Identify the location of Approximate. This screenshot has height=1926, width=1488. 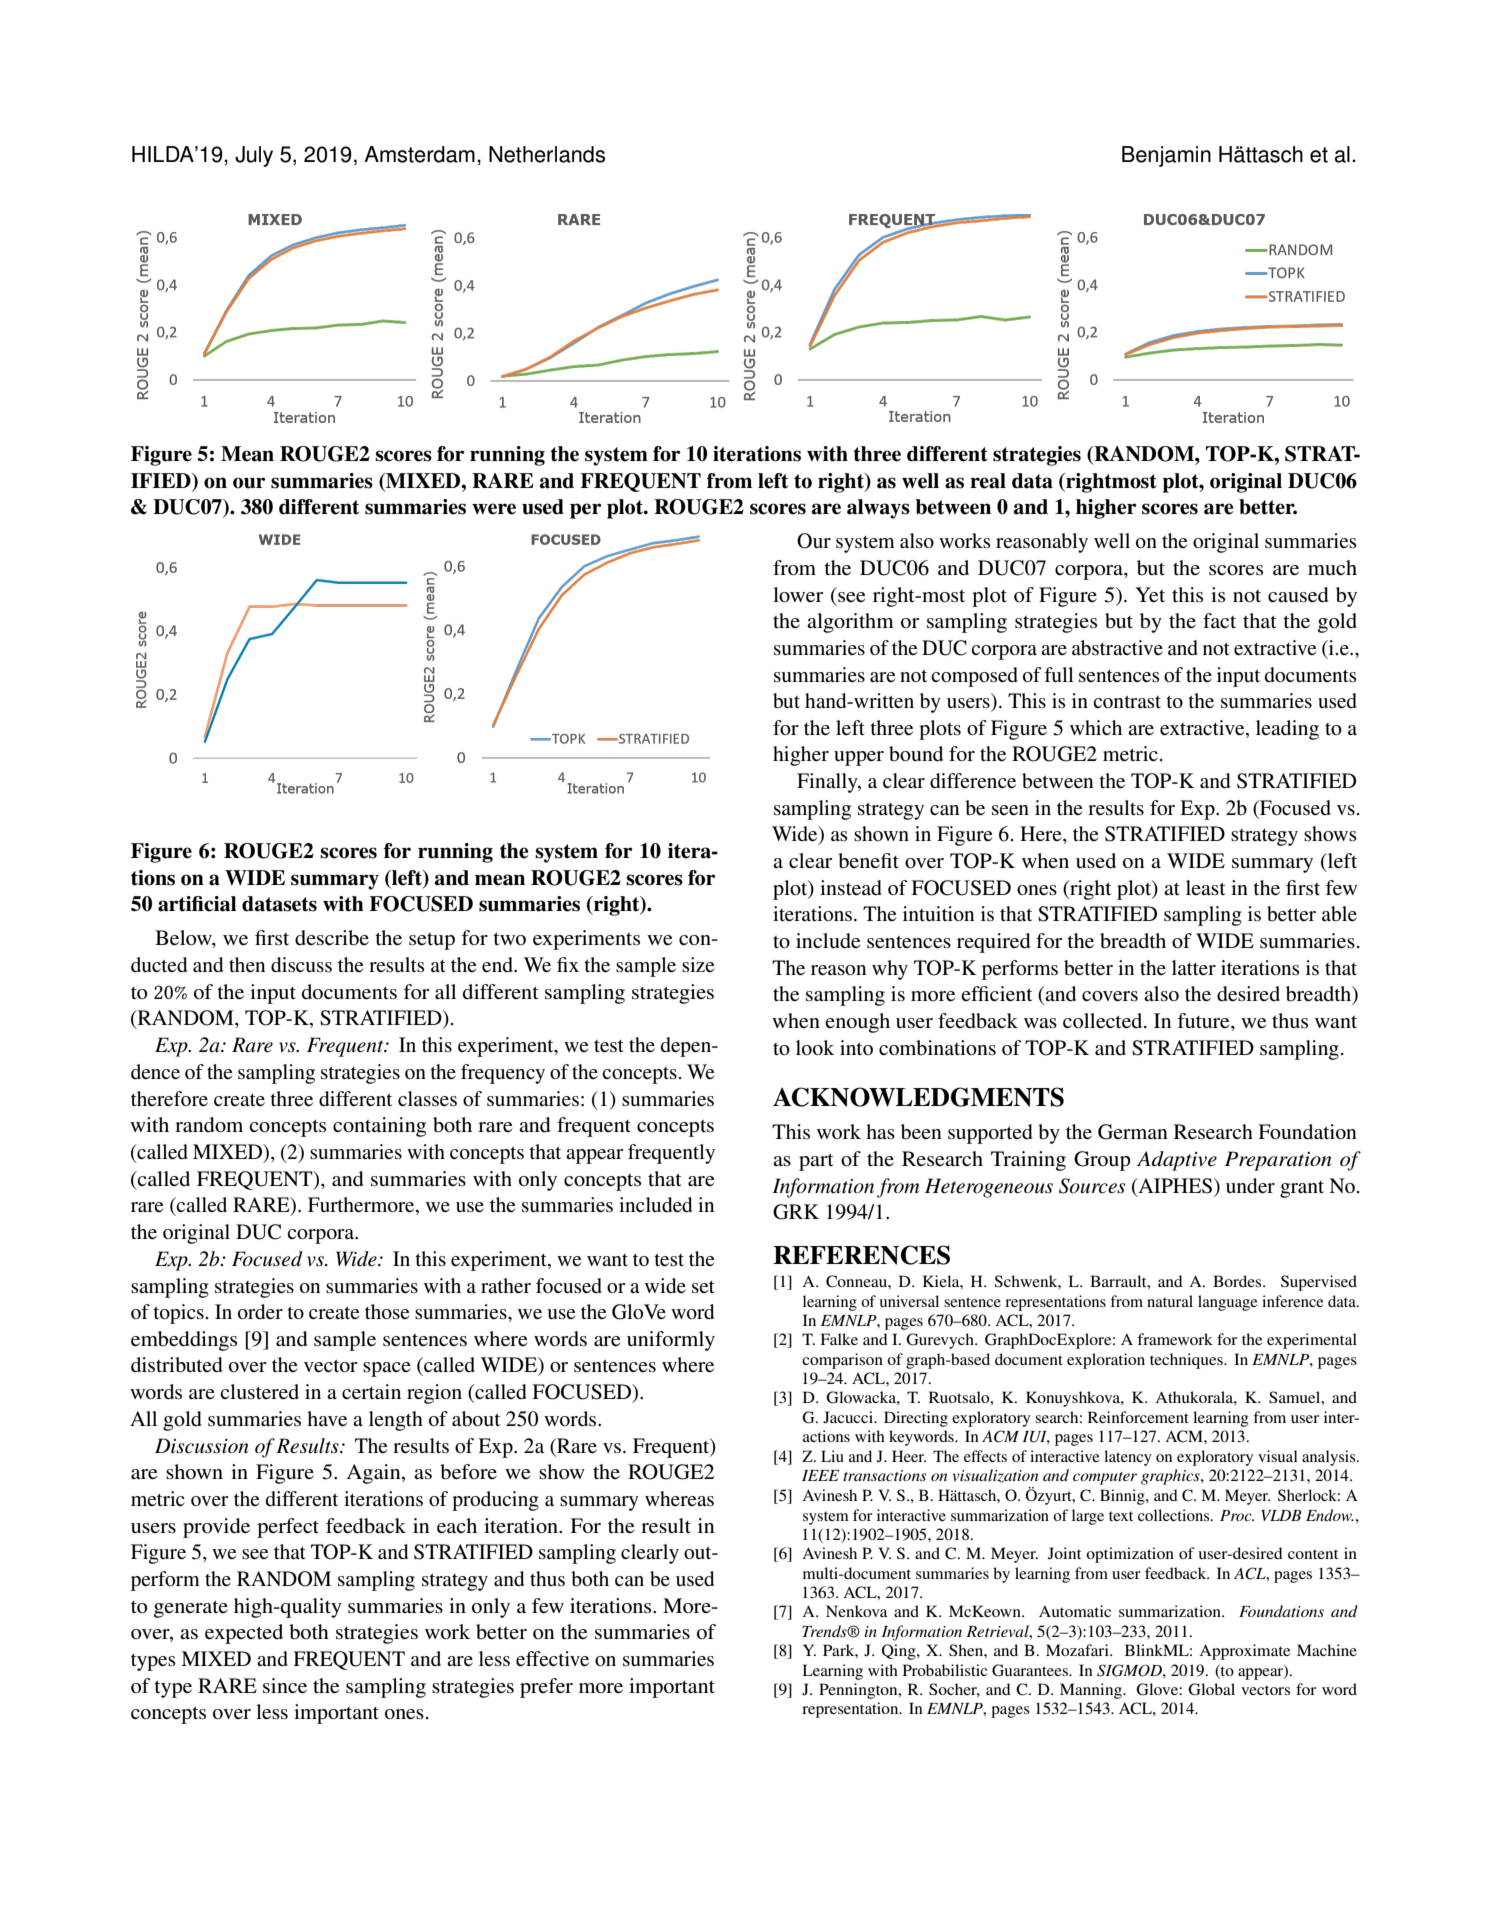
(1244, 1652).
